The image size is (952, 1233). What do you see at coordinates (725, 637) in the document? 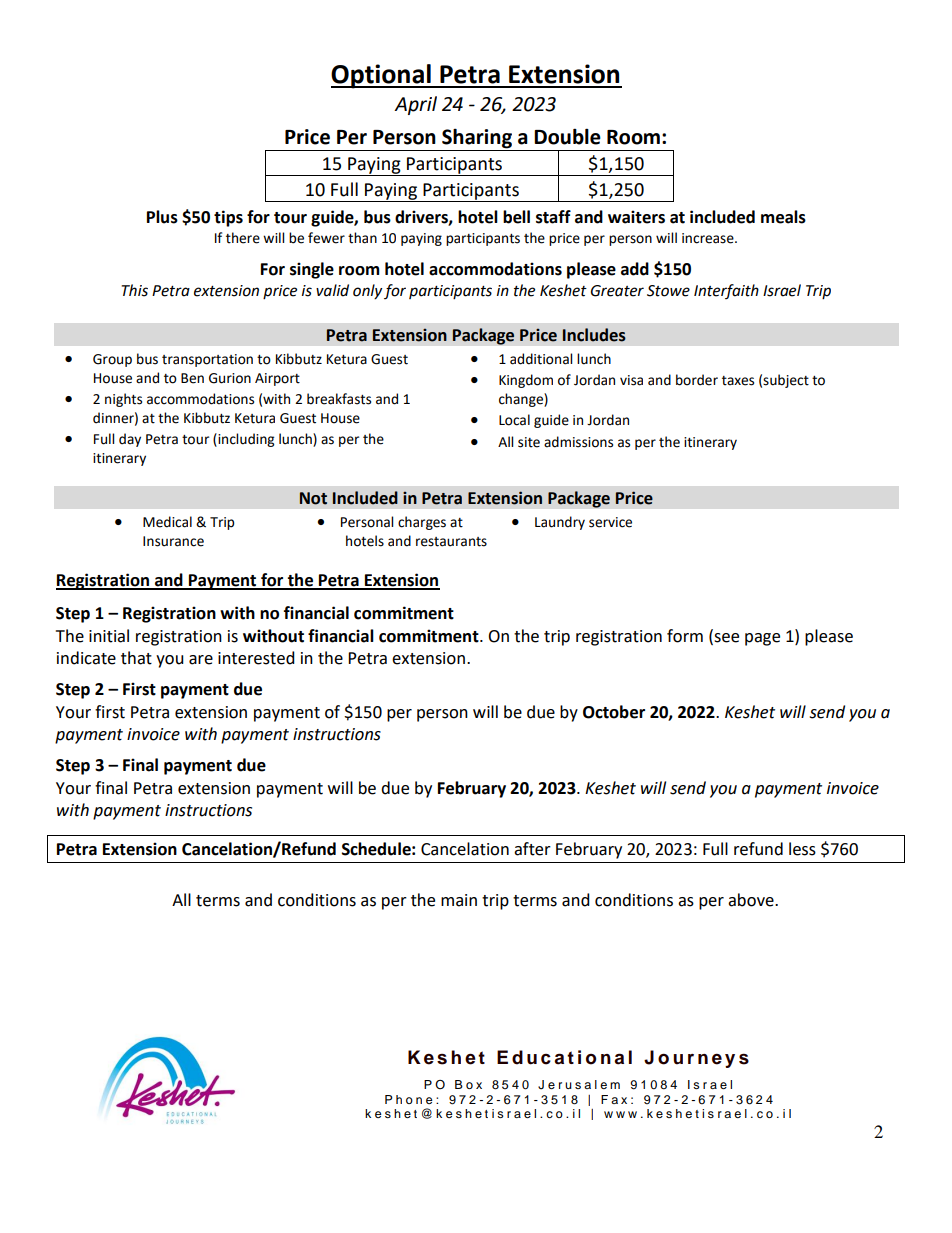
I see `see` at bounding box center [725, 637].
